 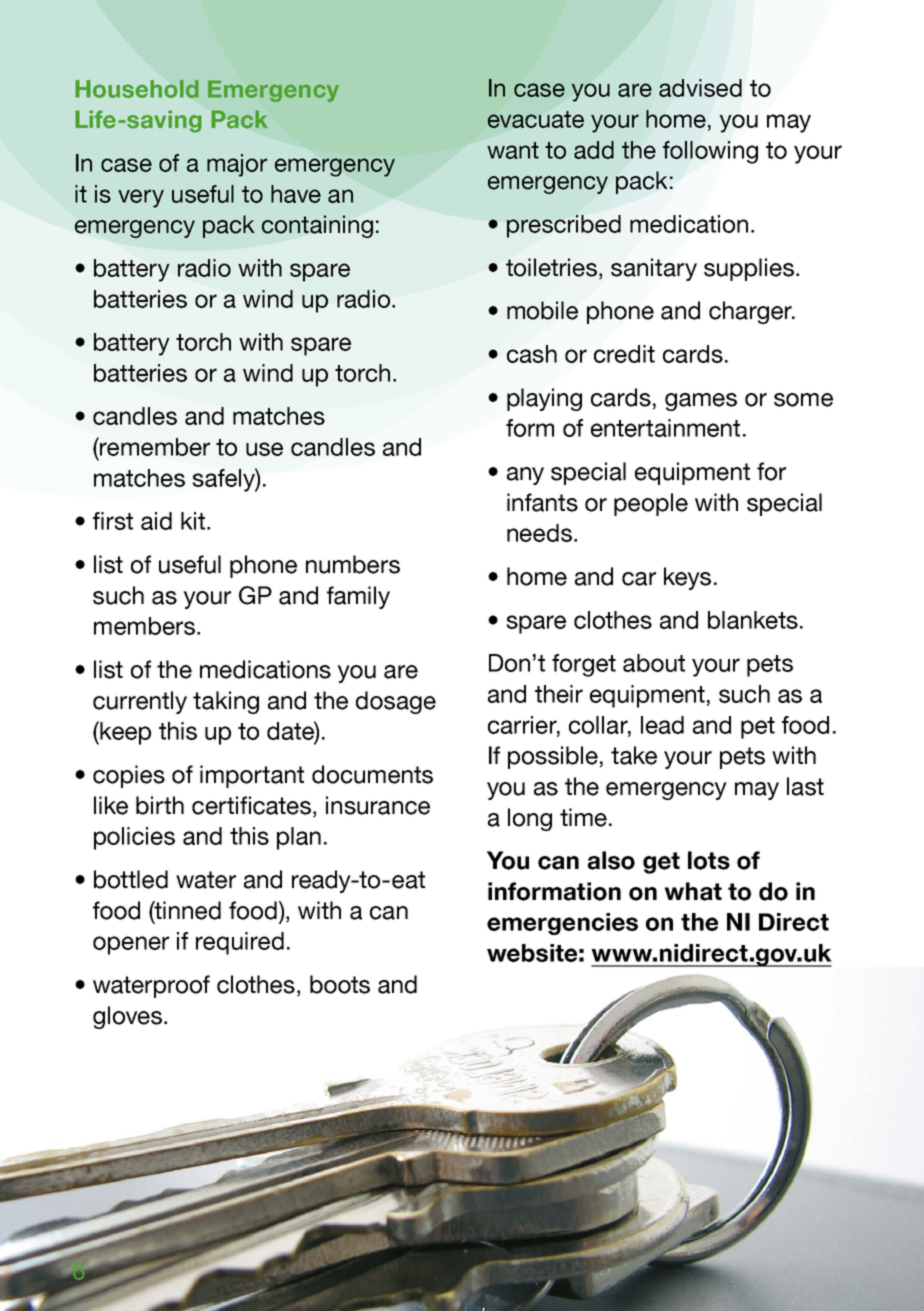 I want to click on boots, so click(x=340, y=984).
